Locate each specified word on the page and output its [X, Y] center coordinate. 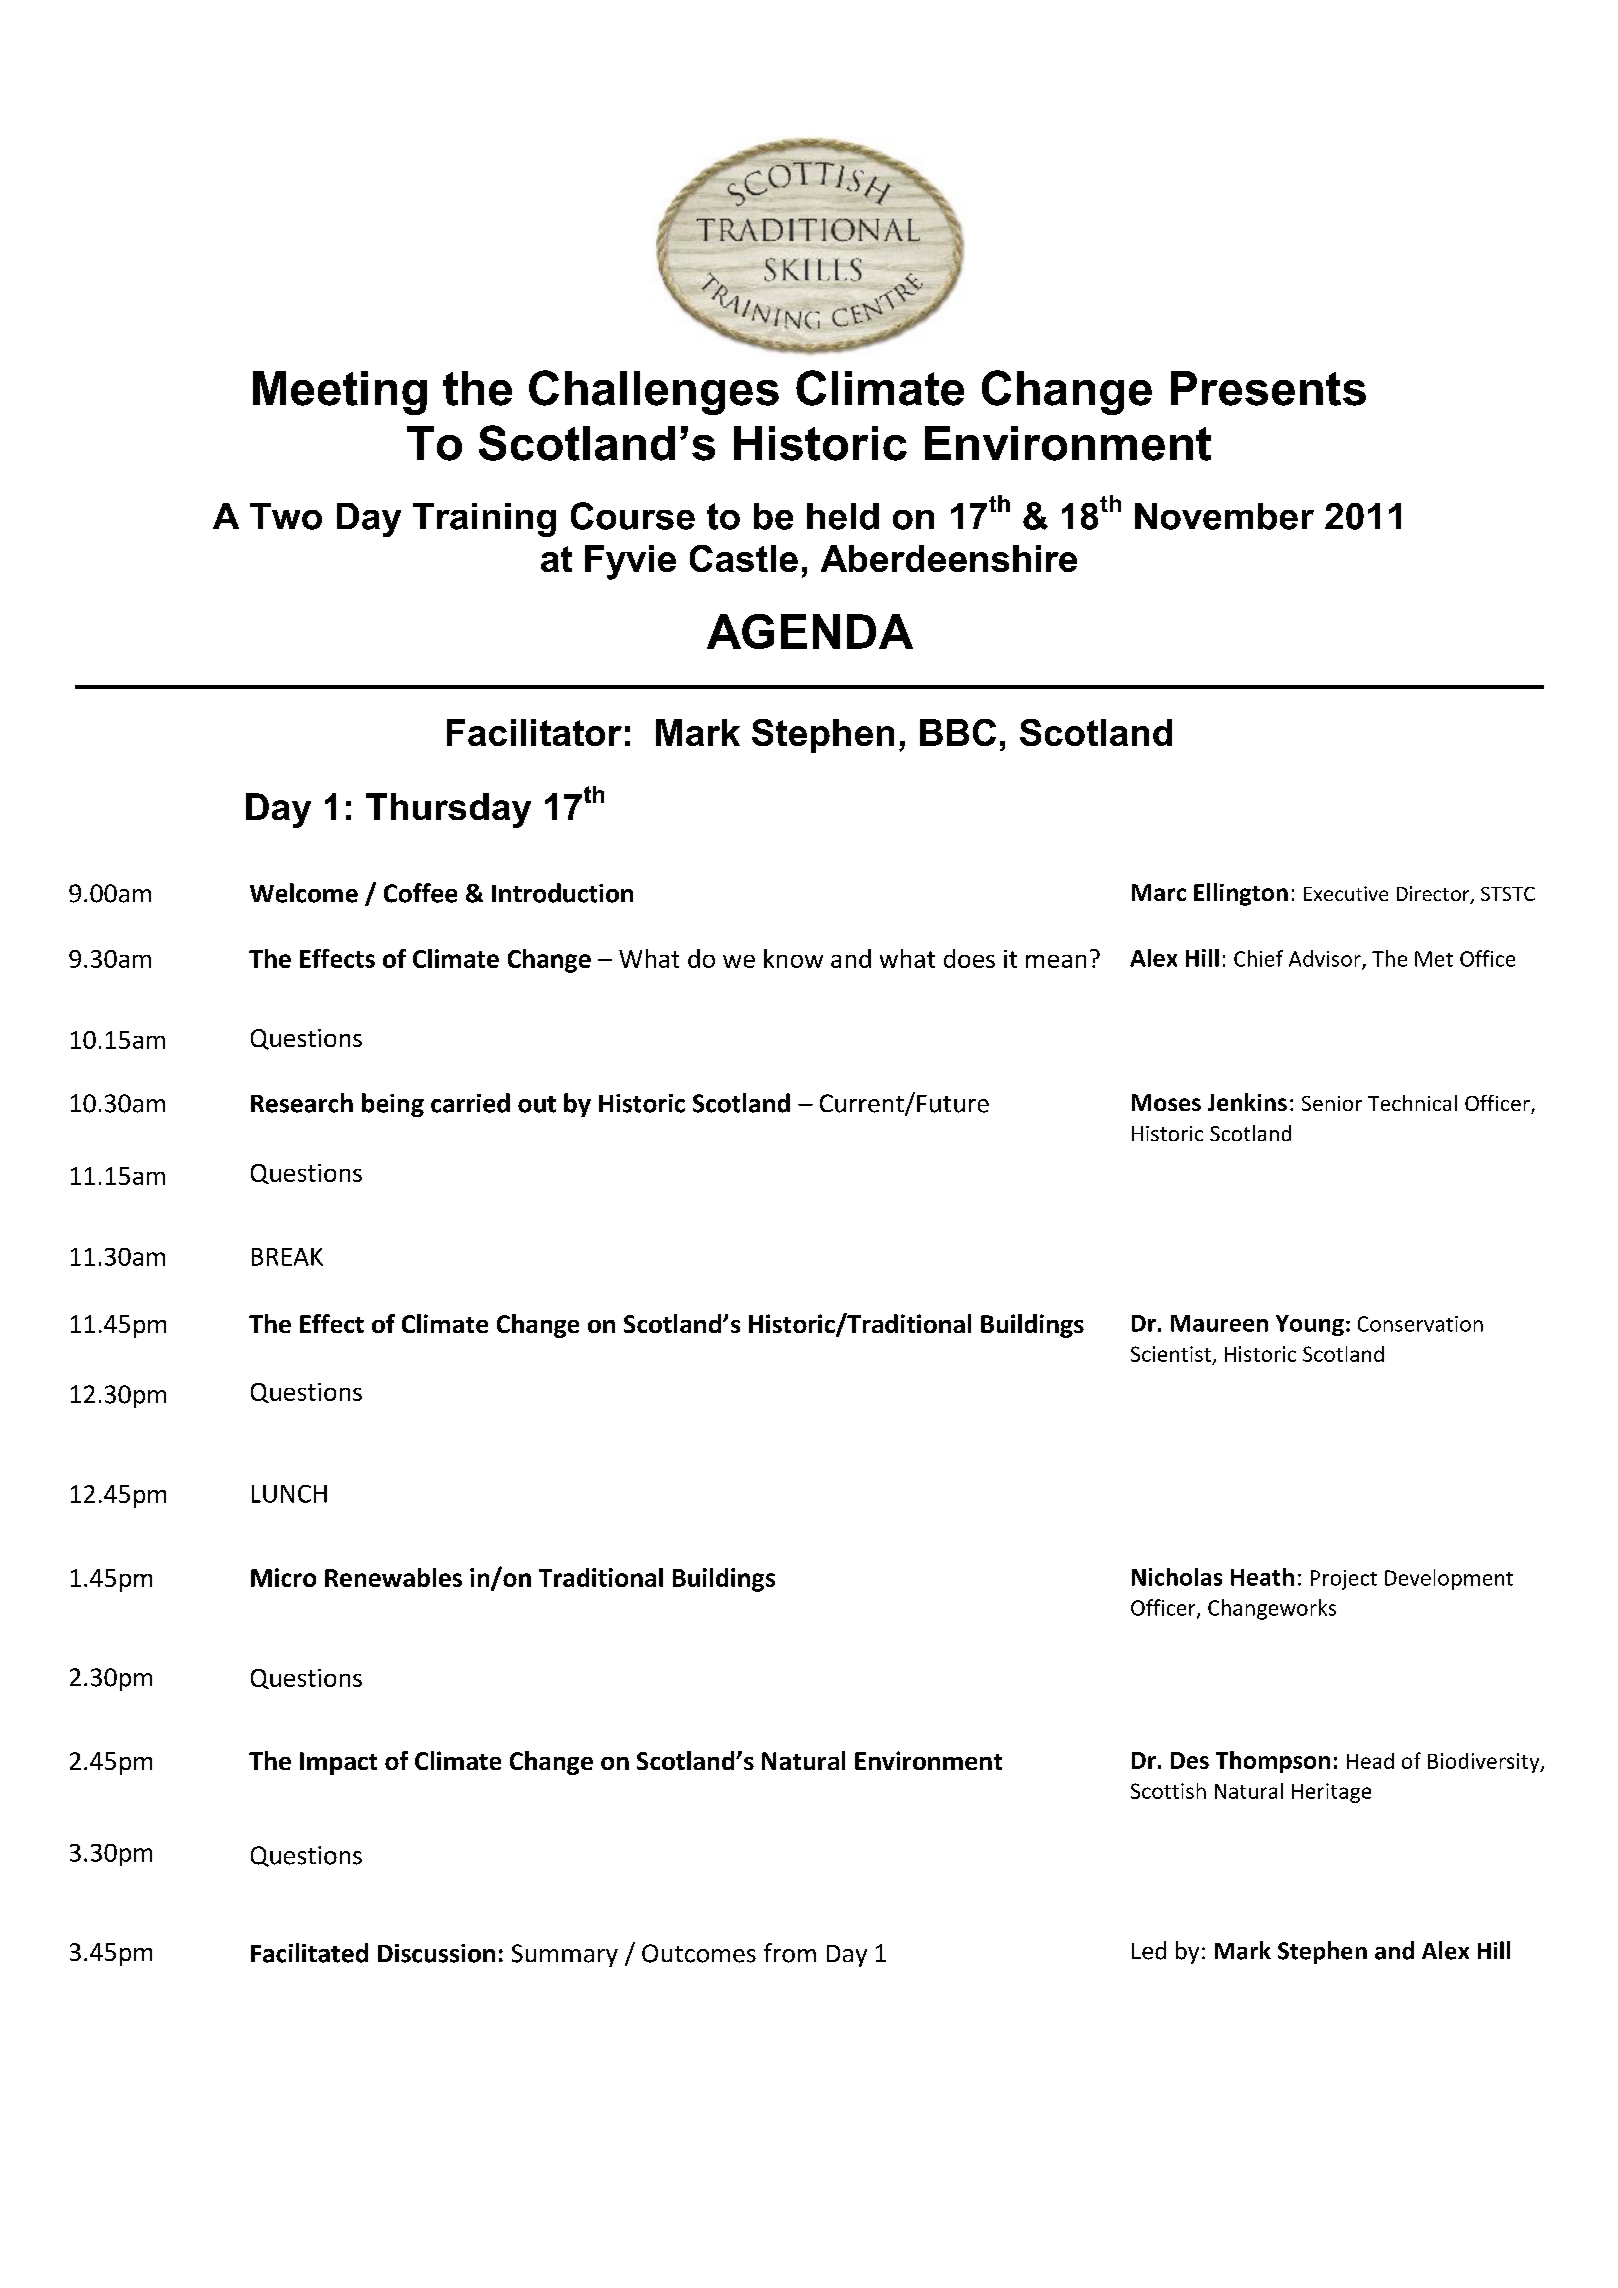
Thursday [448, 810]
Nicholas [1177, 1577]
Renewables [393, 1577]
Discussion [436, 1953]
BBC [958, 732]
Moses [1166, 1102]
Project [1344, 1580]
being [393, 1105]
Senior [1332, 1103]
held [843, 516]
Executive [1346, 893]
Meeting [340, 393]
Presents [1268, 388]
